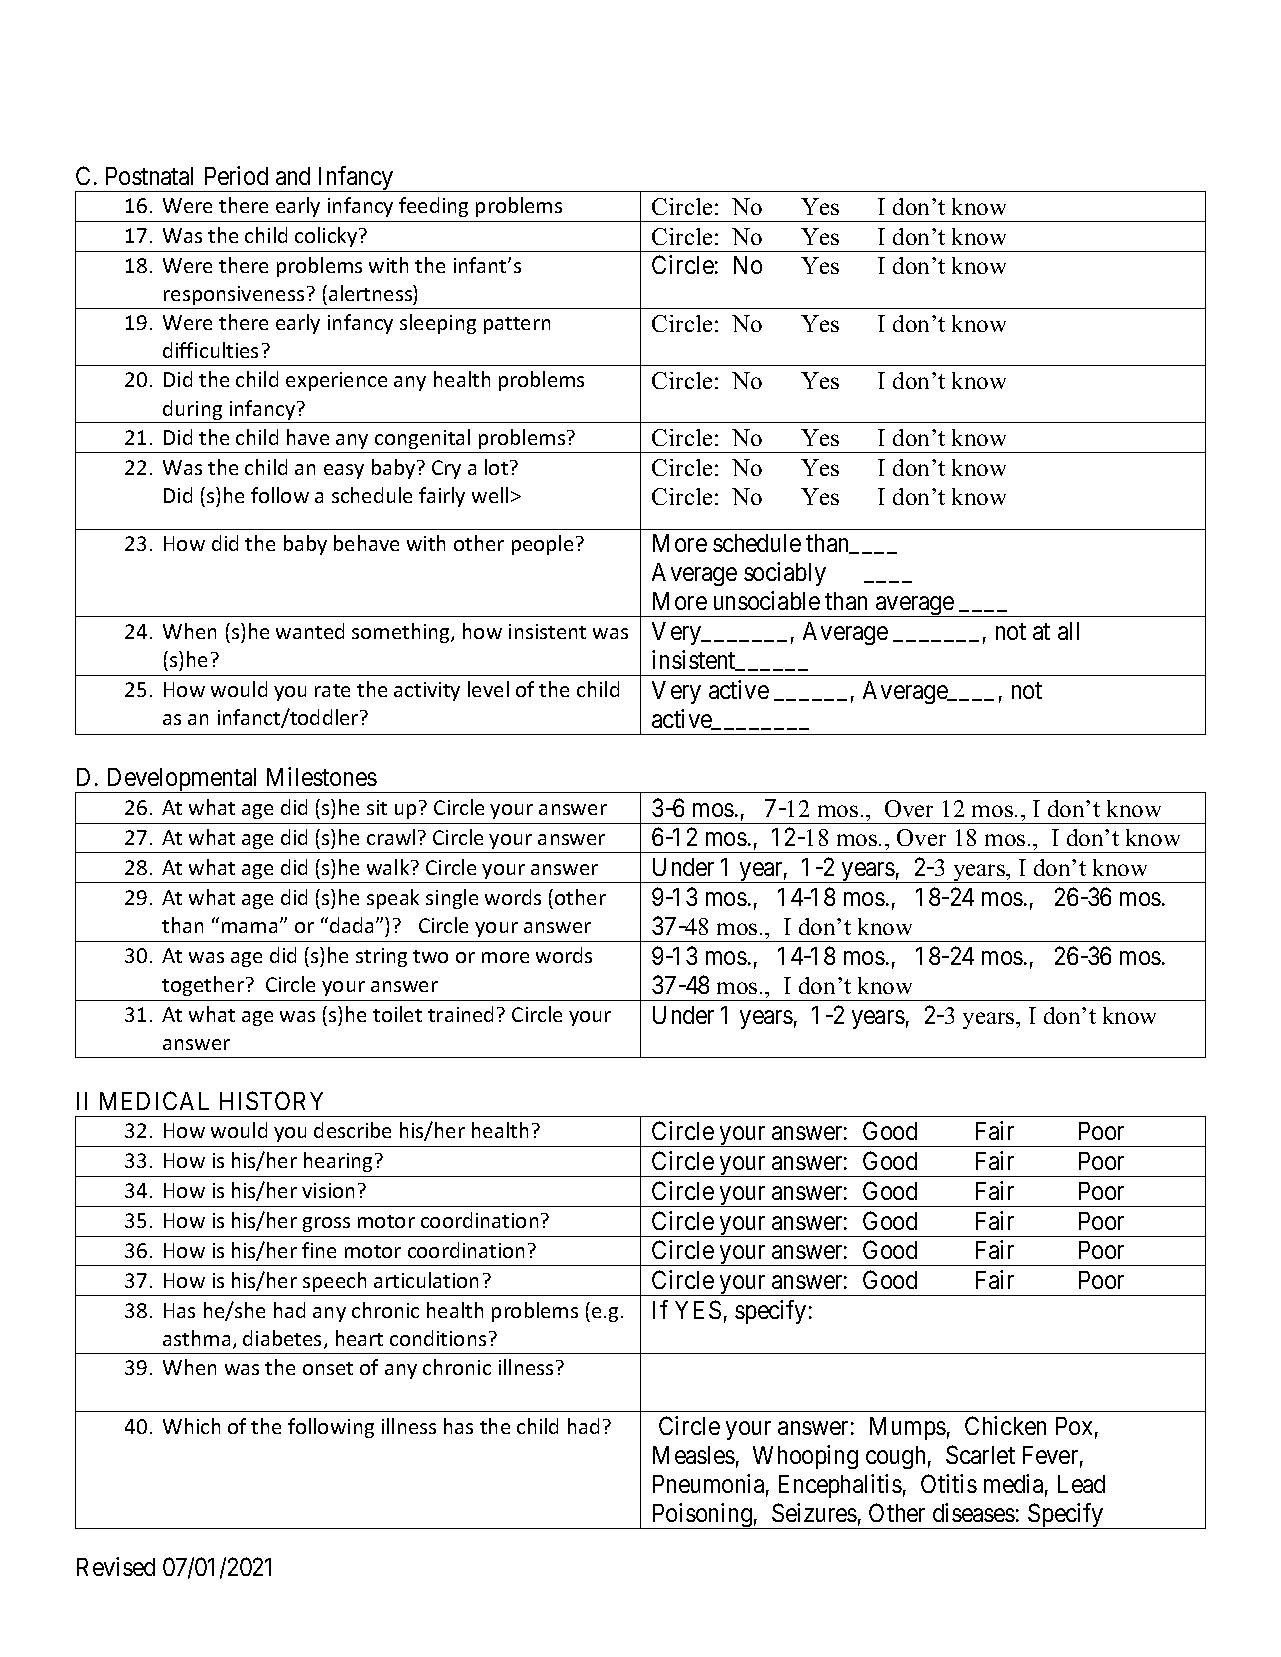 The image size is (1281, 1657). I want to click on Revised, so click(116, 1566).
